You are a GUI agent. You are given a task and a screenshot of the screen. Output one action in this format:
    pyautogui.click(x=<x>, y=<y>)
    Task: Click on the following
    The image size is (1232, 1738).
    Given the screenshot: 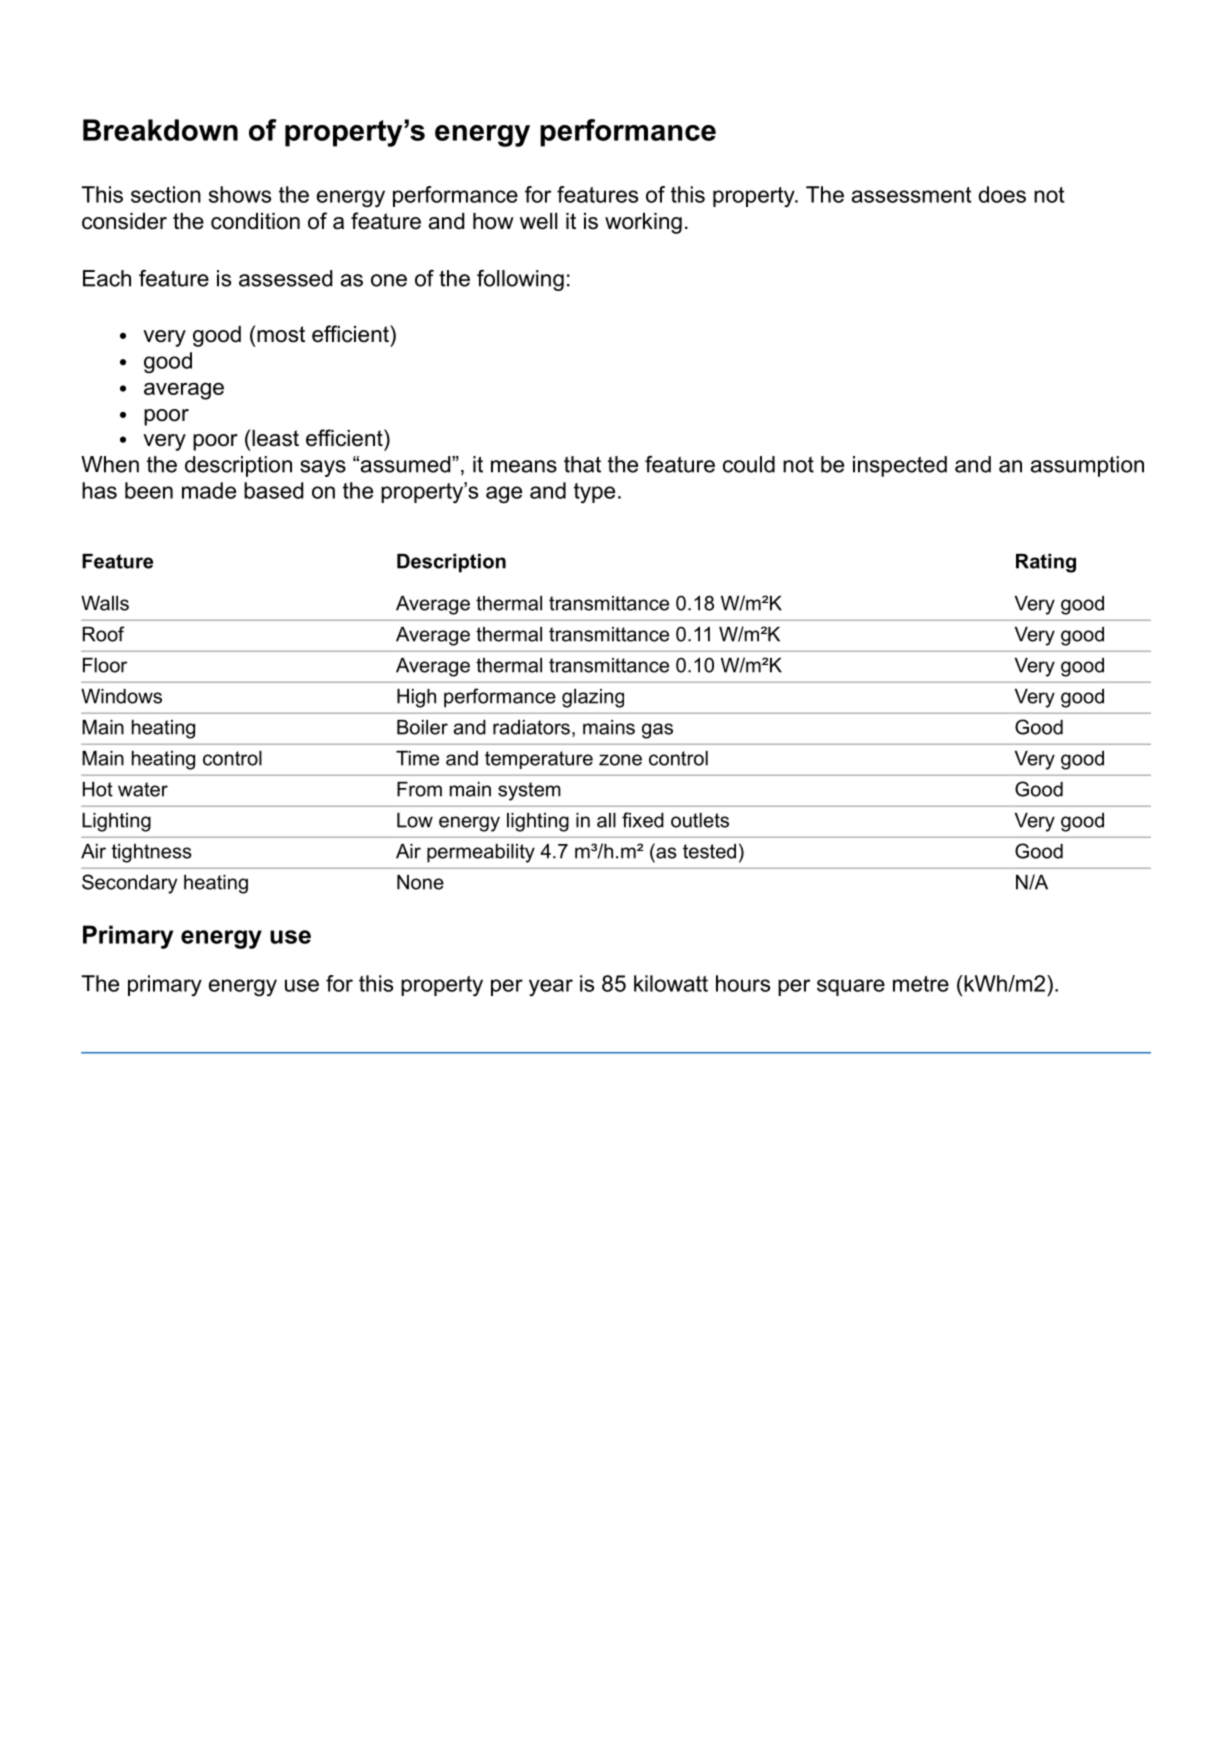 What is the action you would take?
    pyautogui.click(x=520, y=280)
